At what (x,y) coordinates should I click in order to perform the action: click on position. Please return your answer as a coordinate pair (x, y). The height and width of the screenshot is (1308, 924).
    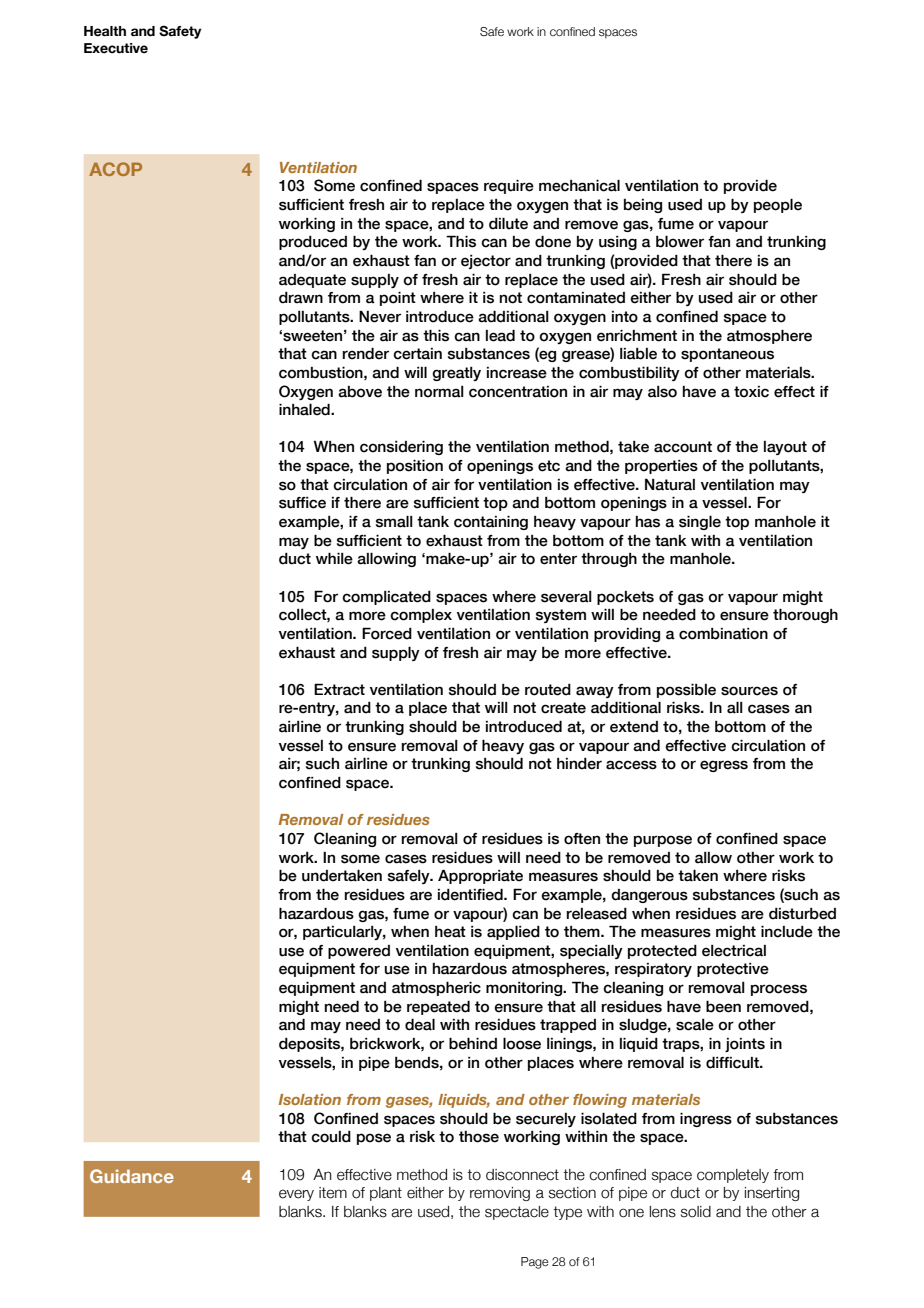
    Looking at the image, I should click on (415, 466).
